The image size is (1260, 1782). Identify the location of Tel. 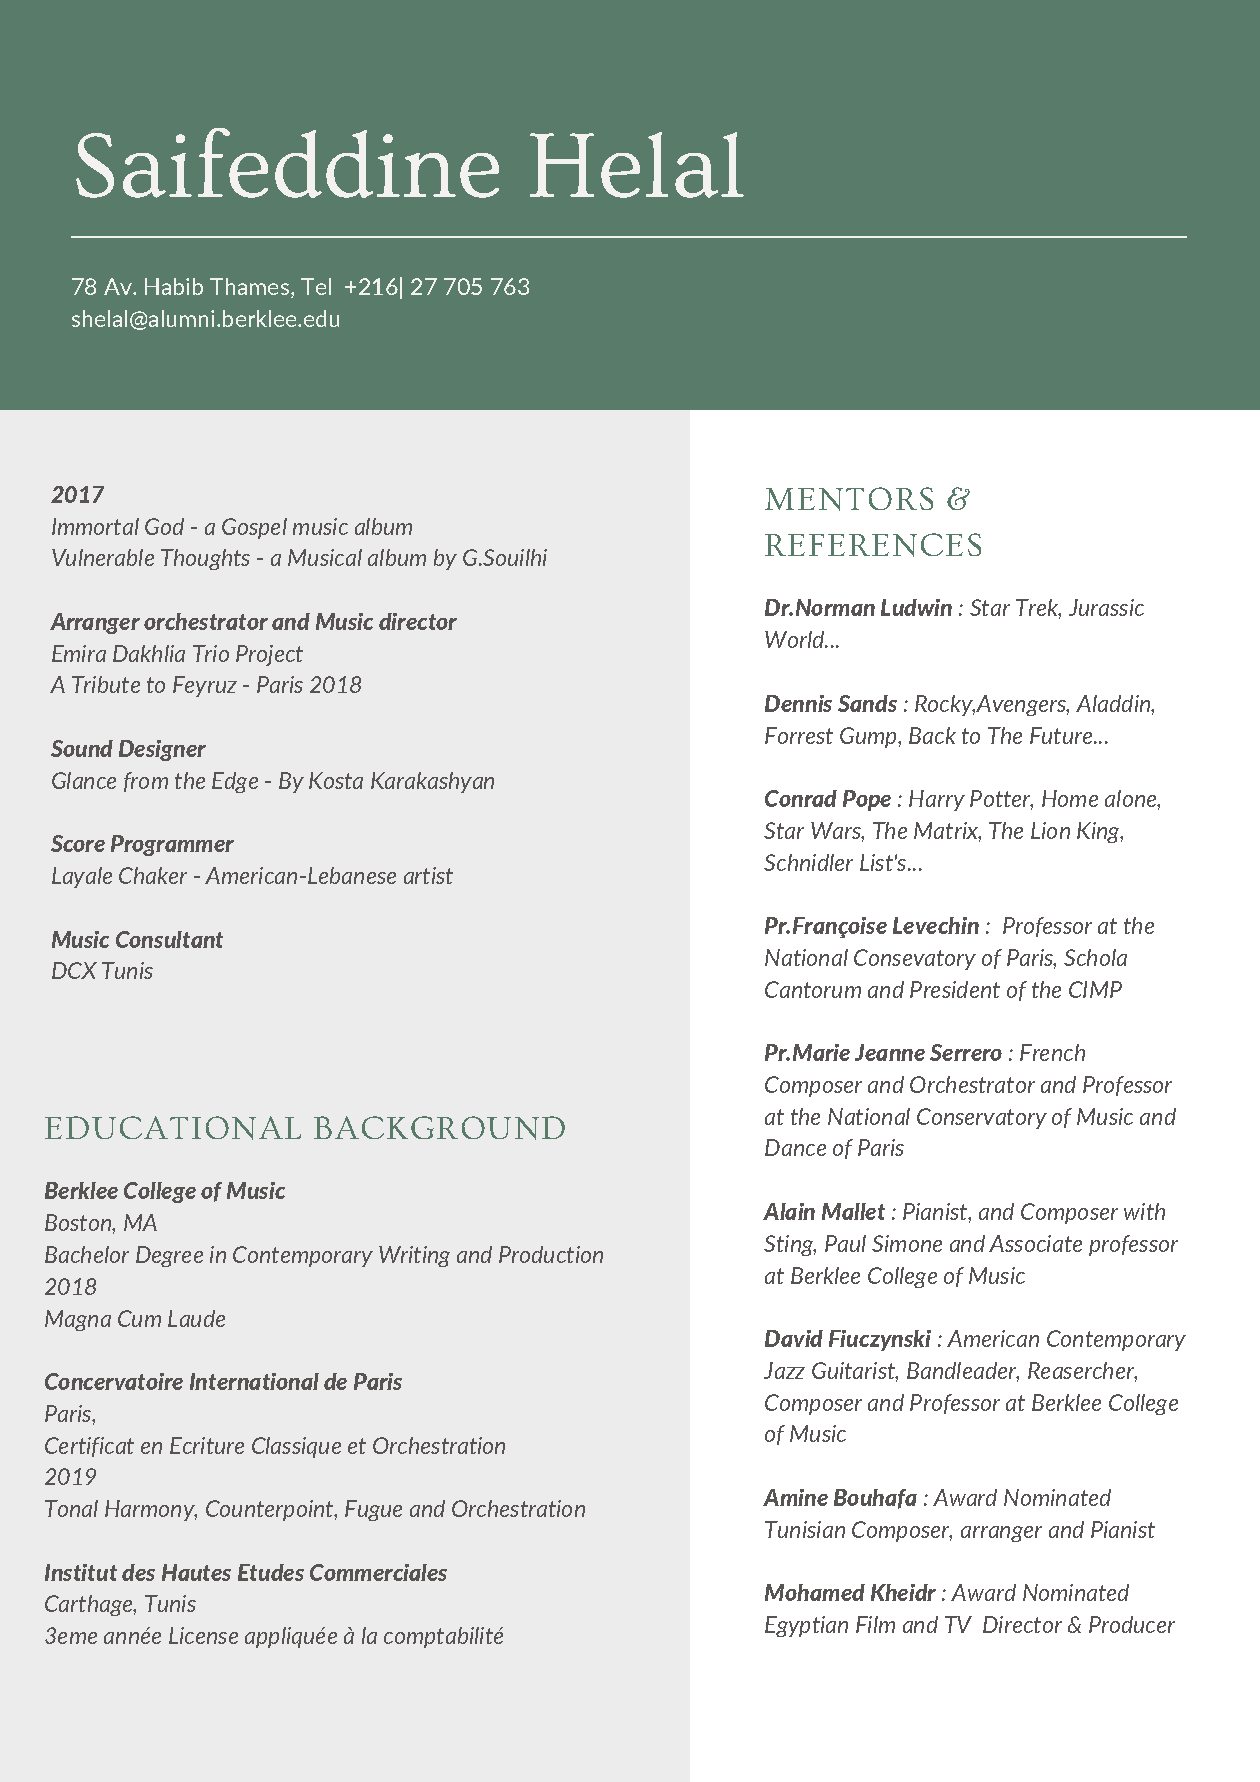
(316, 286).
